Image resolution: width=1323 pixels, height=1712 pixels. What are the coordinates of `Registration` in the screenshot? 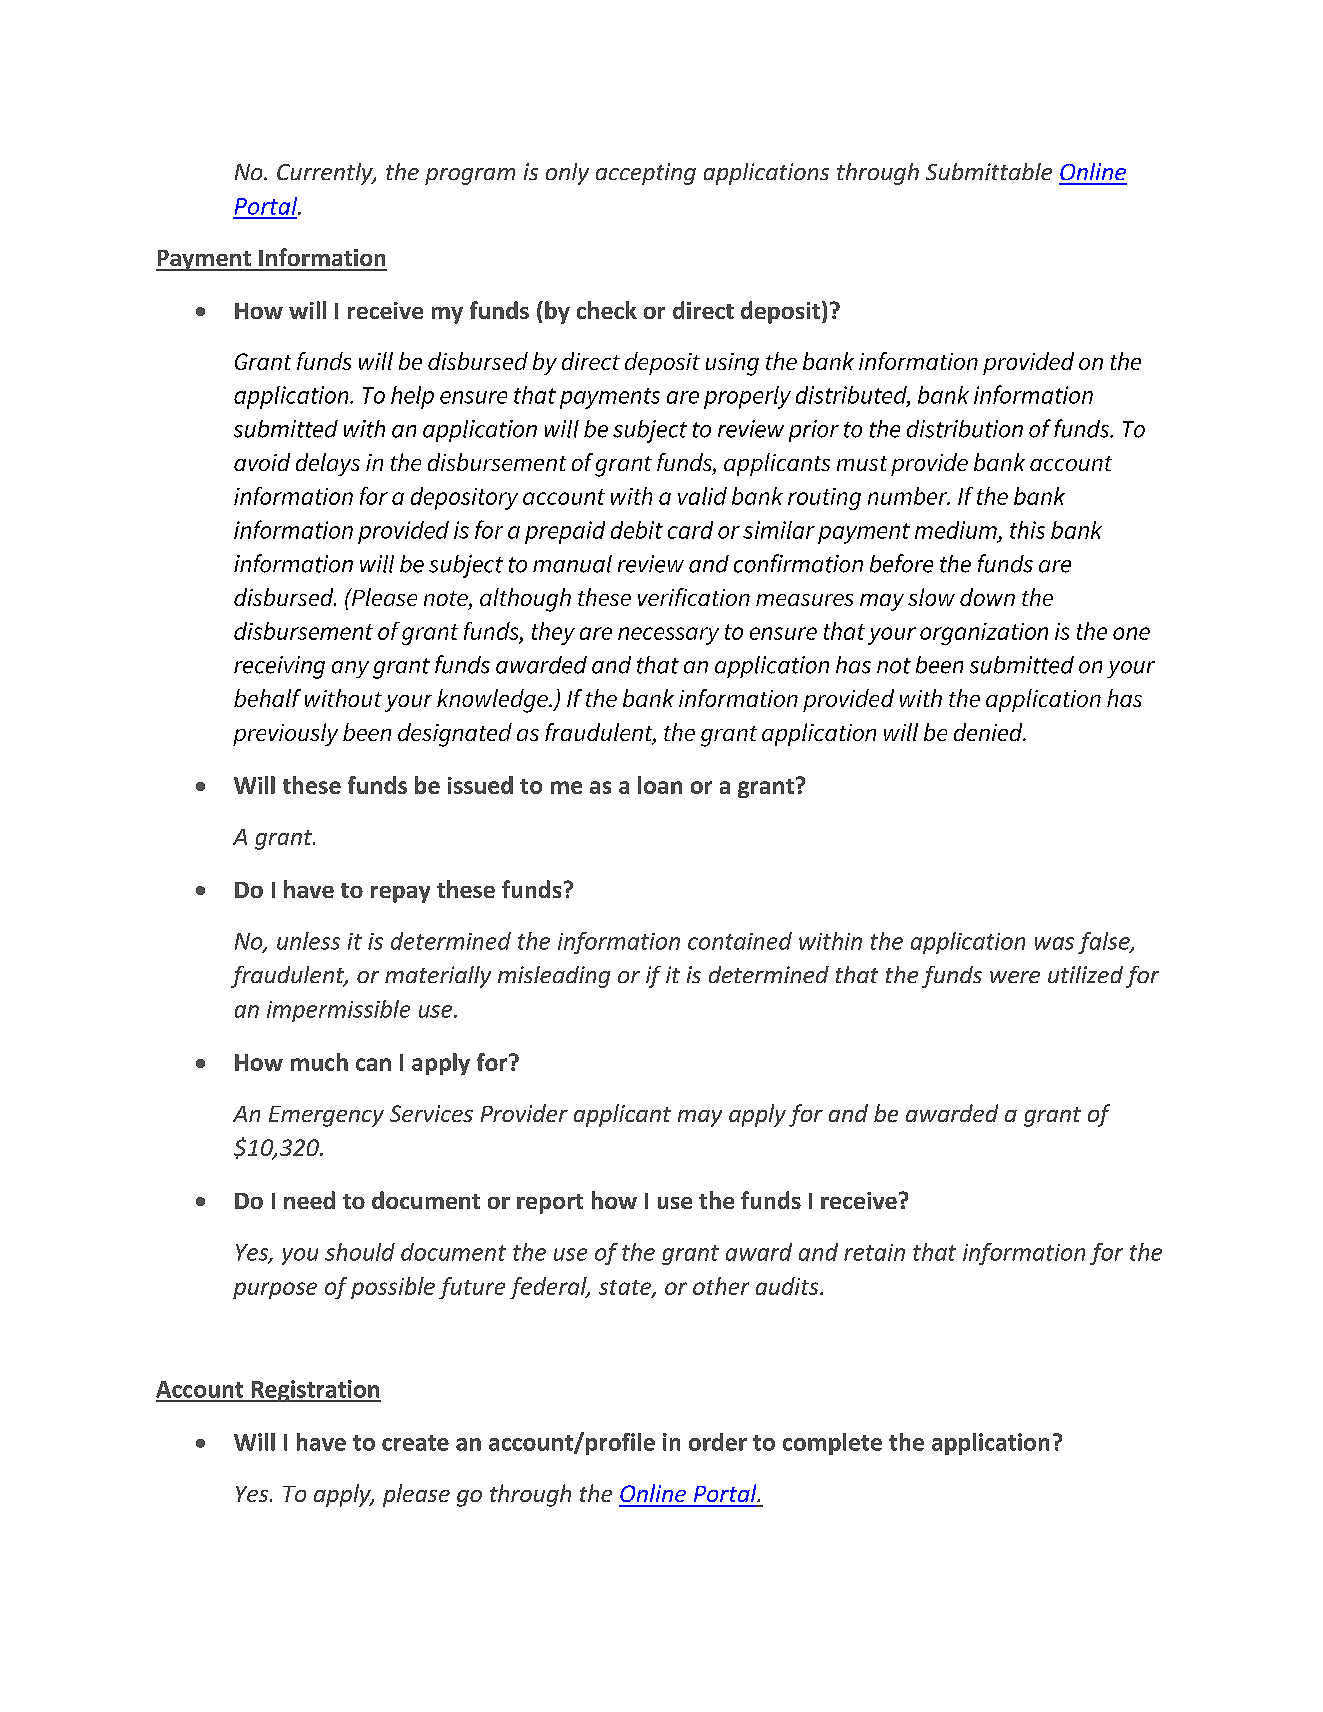 It's located at (315, 1391).
